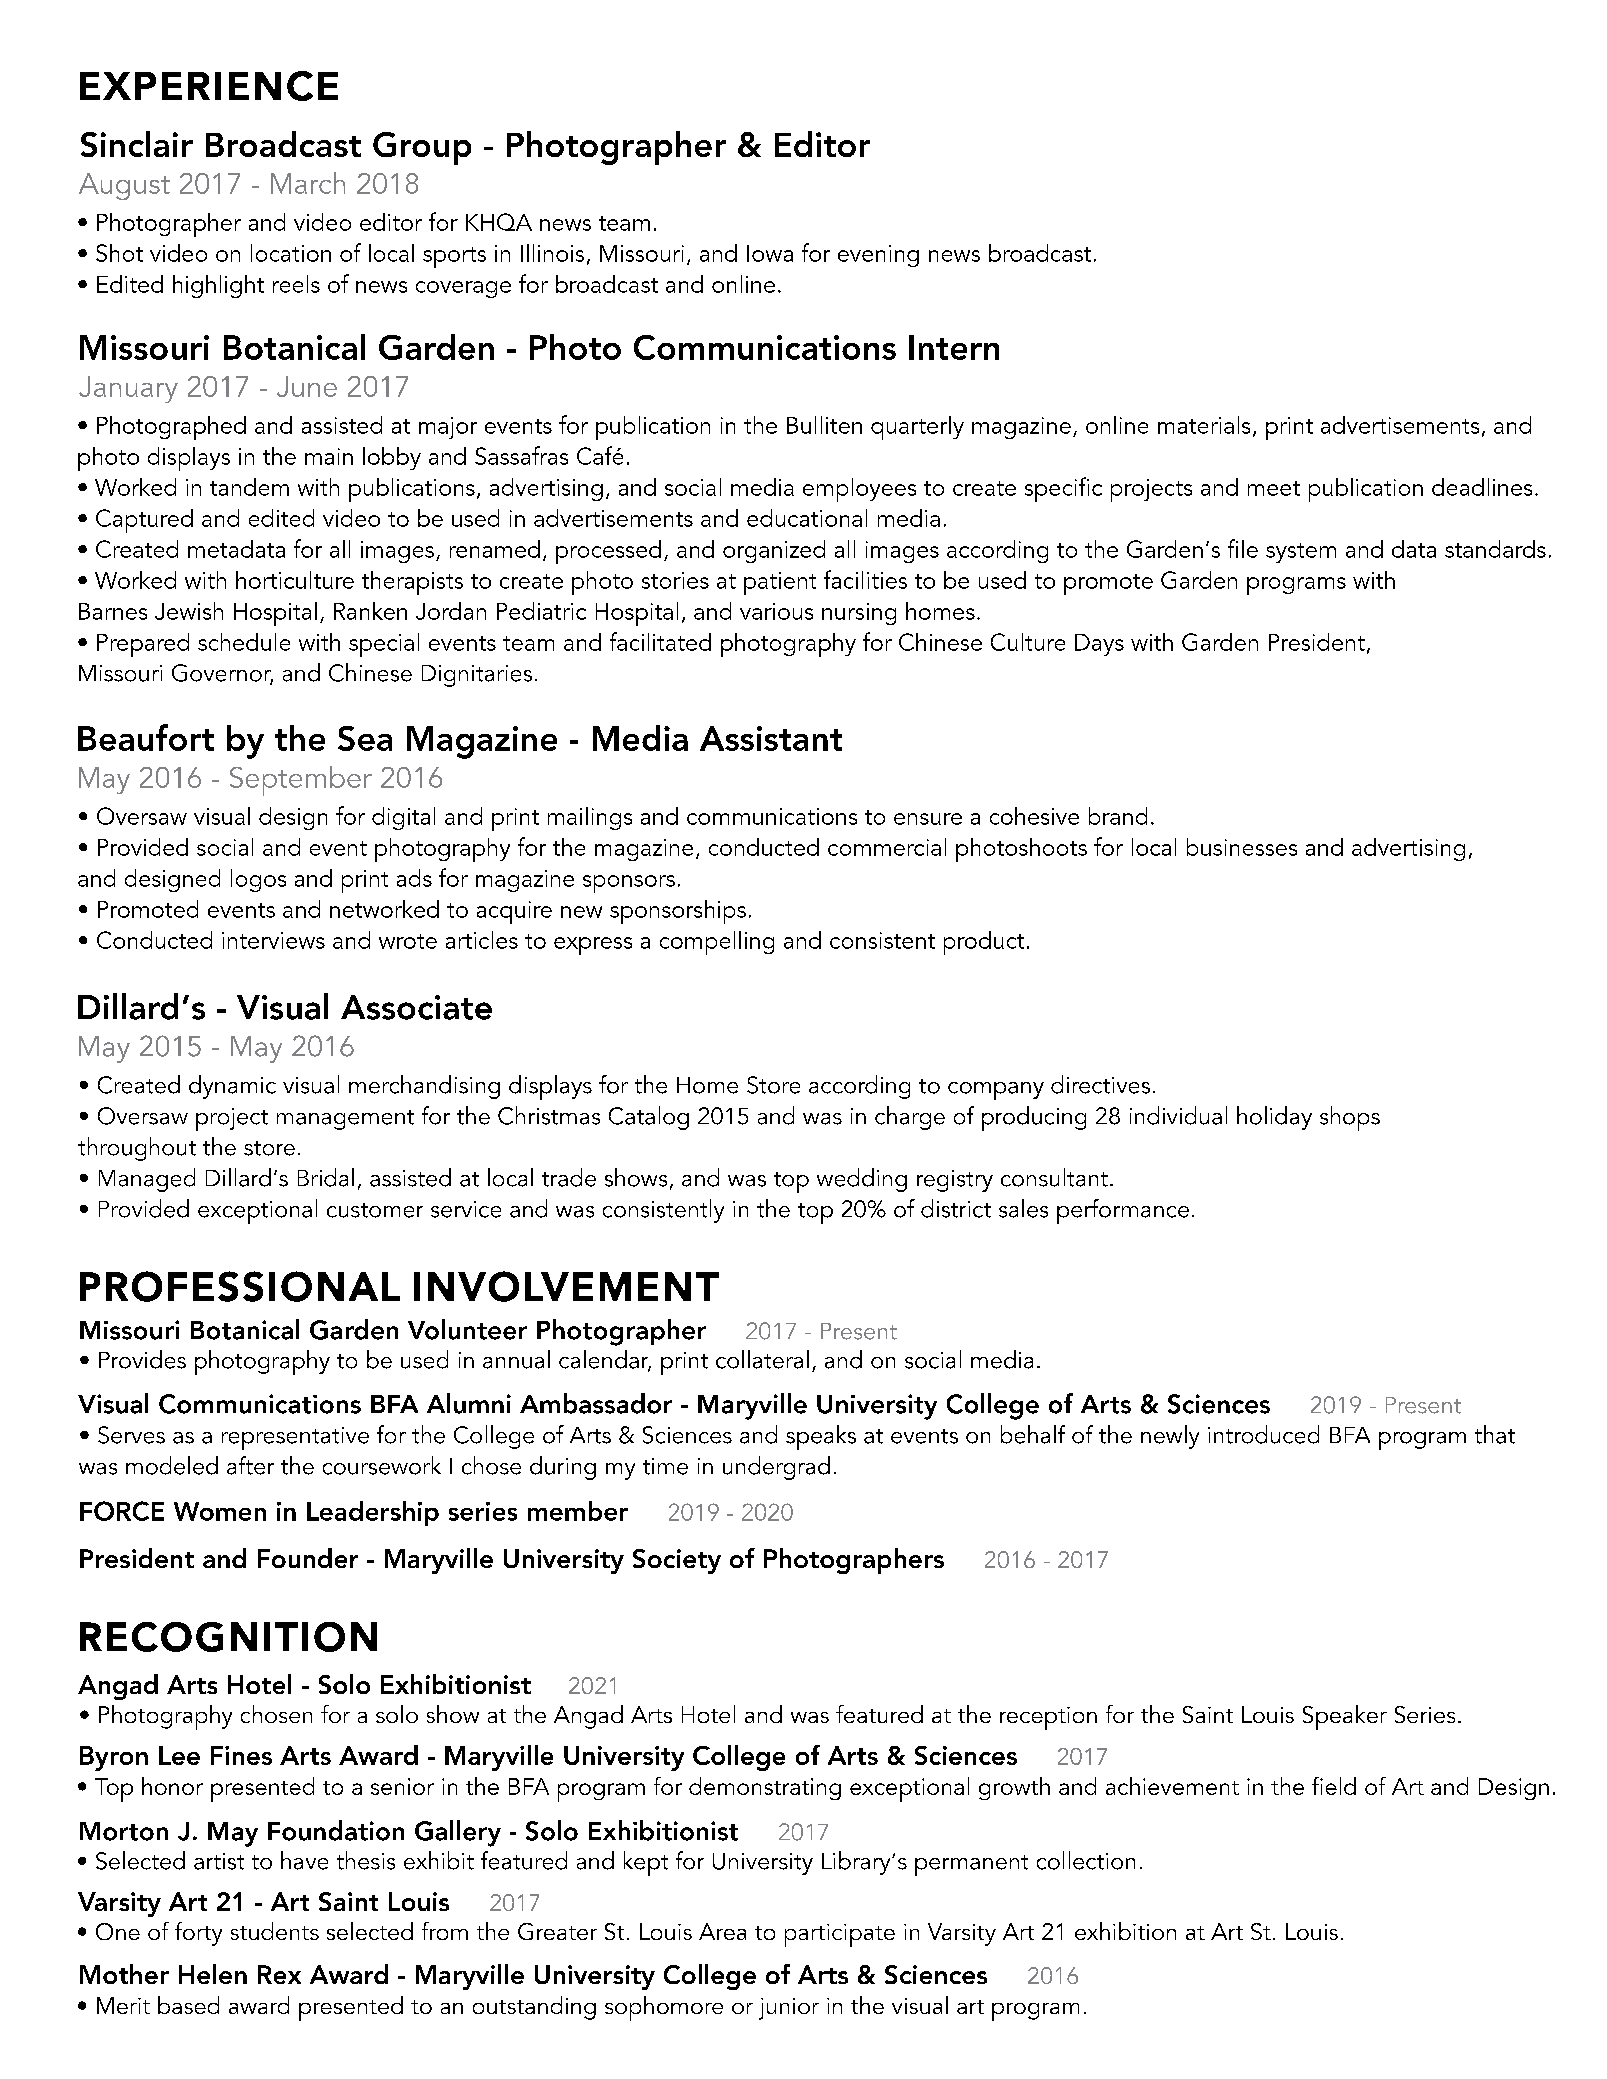  I want to click on September, so click(301, 781).
